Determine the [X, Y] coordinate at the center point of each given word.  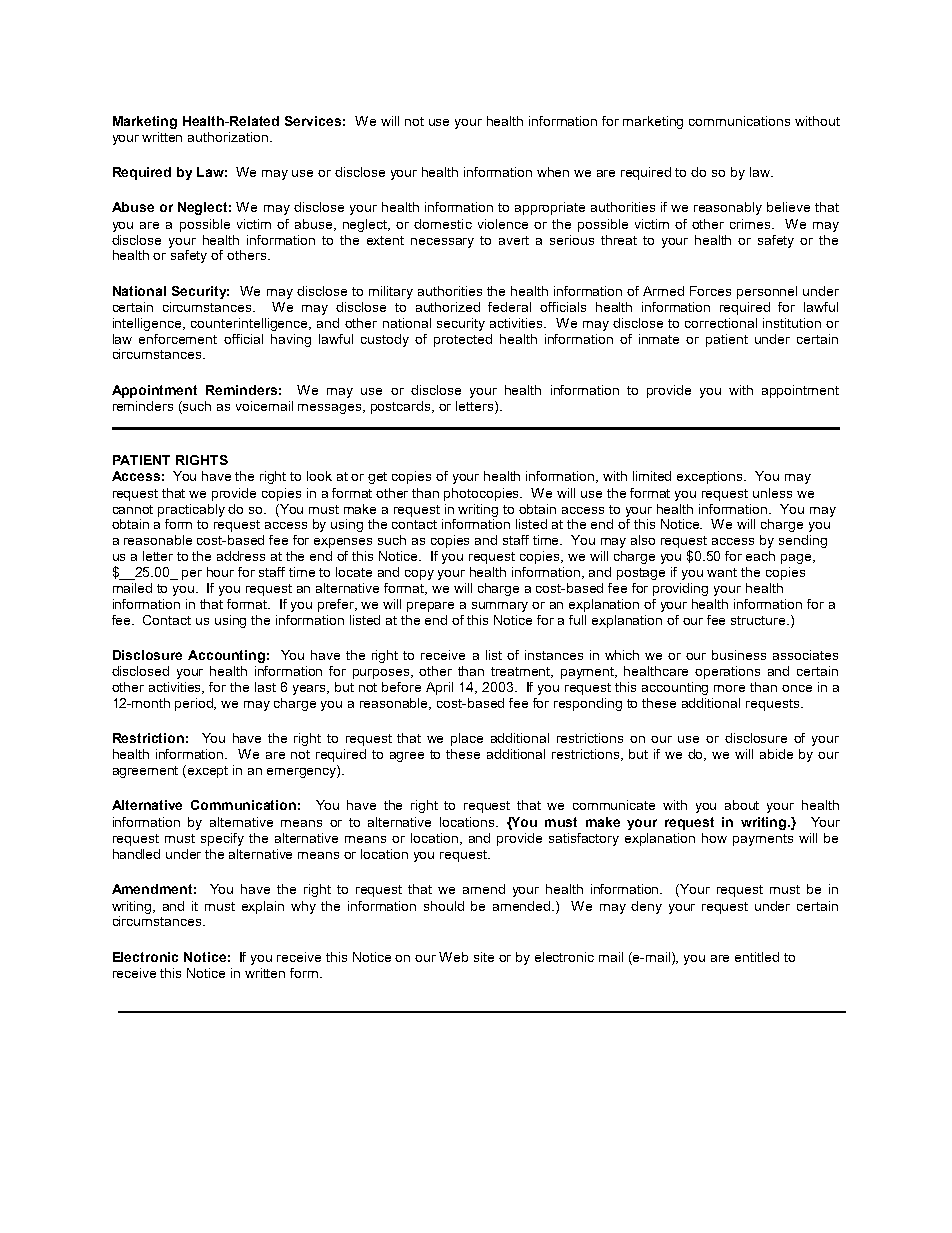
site [484, 957]
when [553, 172]
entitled [757, 957]
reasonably [728, 208]
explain [263, 907]
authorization [228, 137]
